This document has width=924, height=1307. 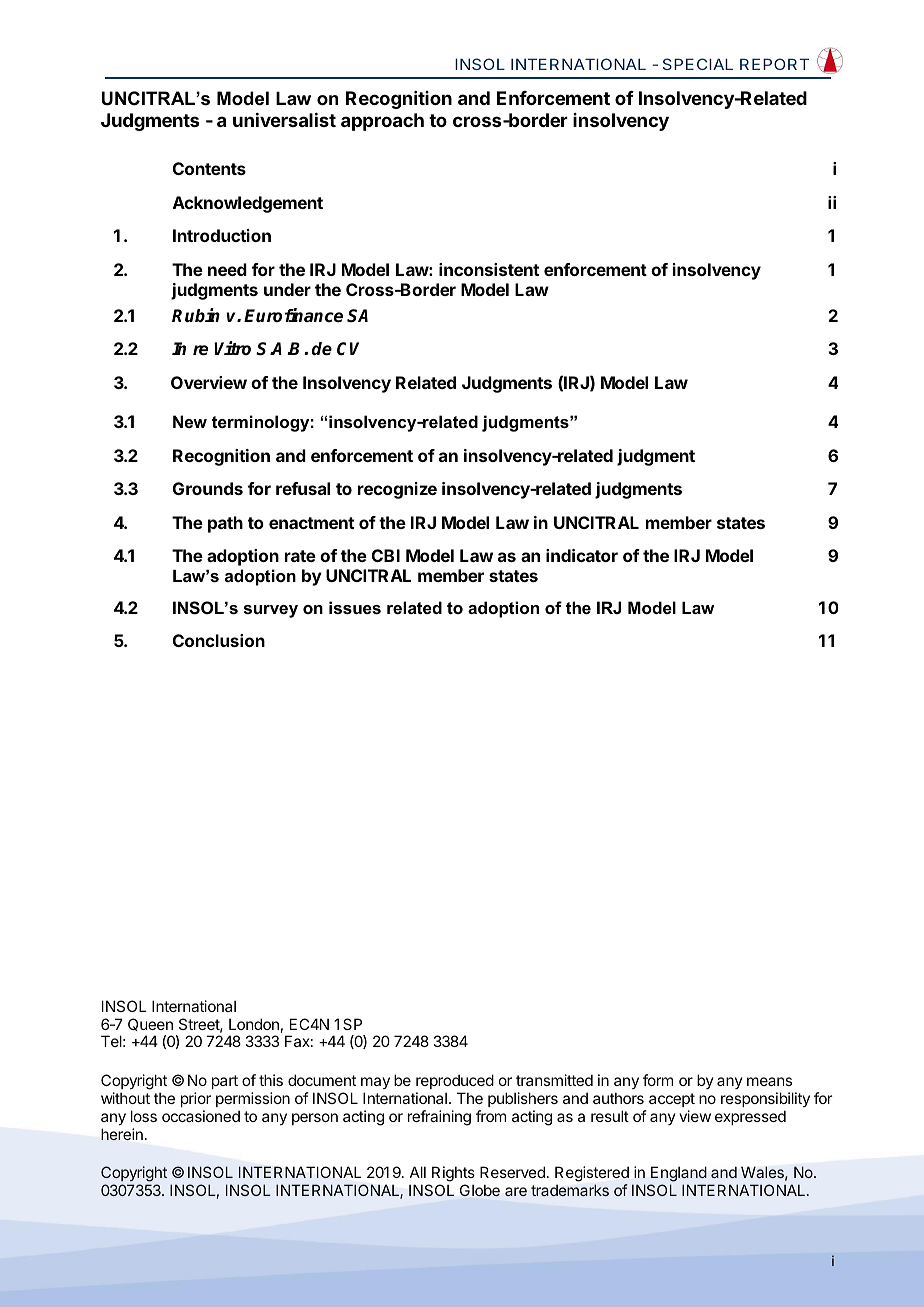 I want to click on issues, so click(x=355, y=607).
